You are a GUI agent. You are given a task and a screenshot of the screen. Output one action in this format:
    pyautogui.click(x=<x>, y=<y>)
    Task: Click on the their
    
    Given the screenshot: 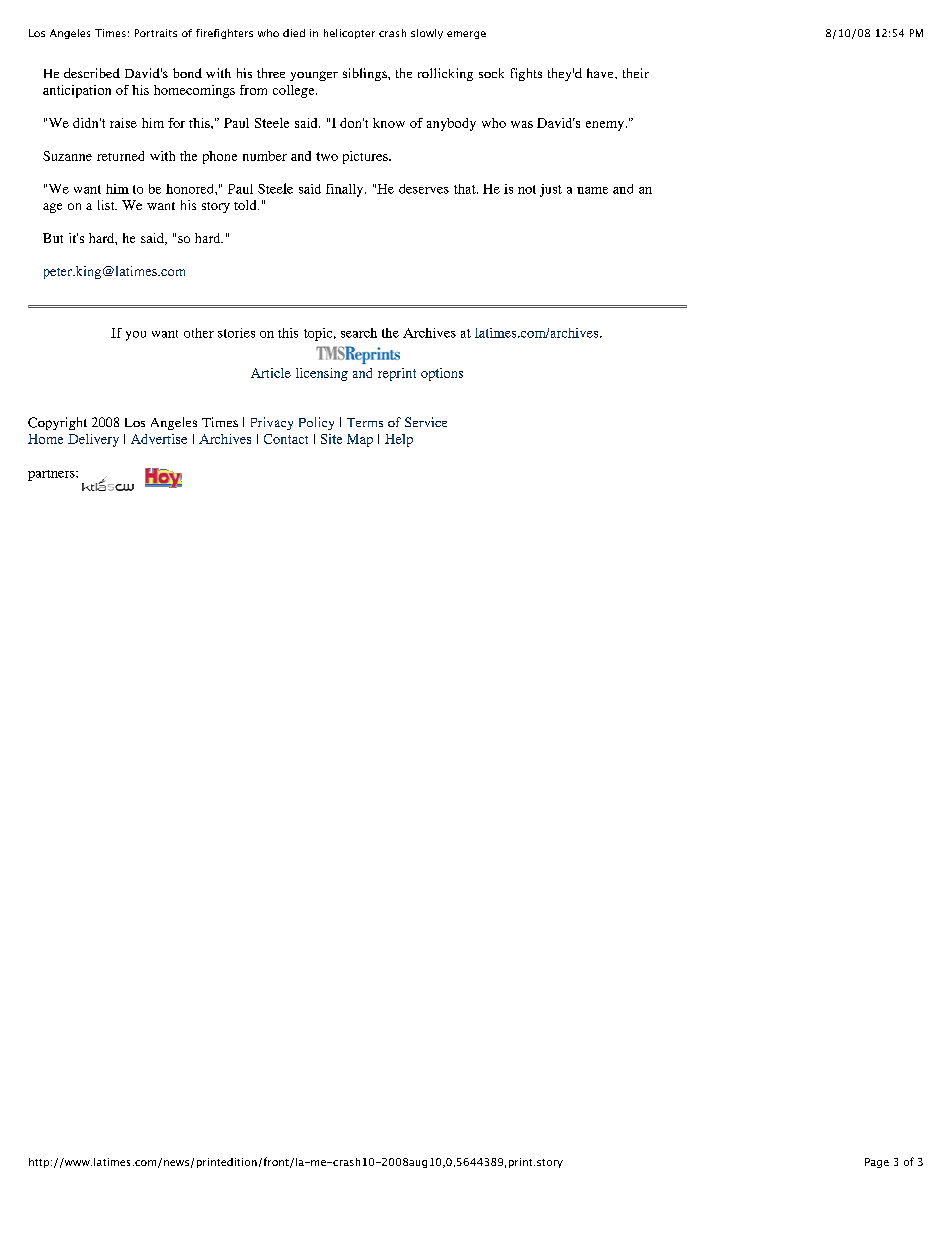 What is the action you would take?
    pyautogui.click(x=636, y=73)
